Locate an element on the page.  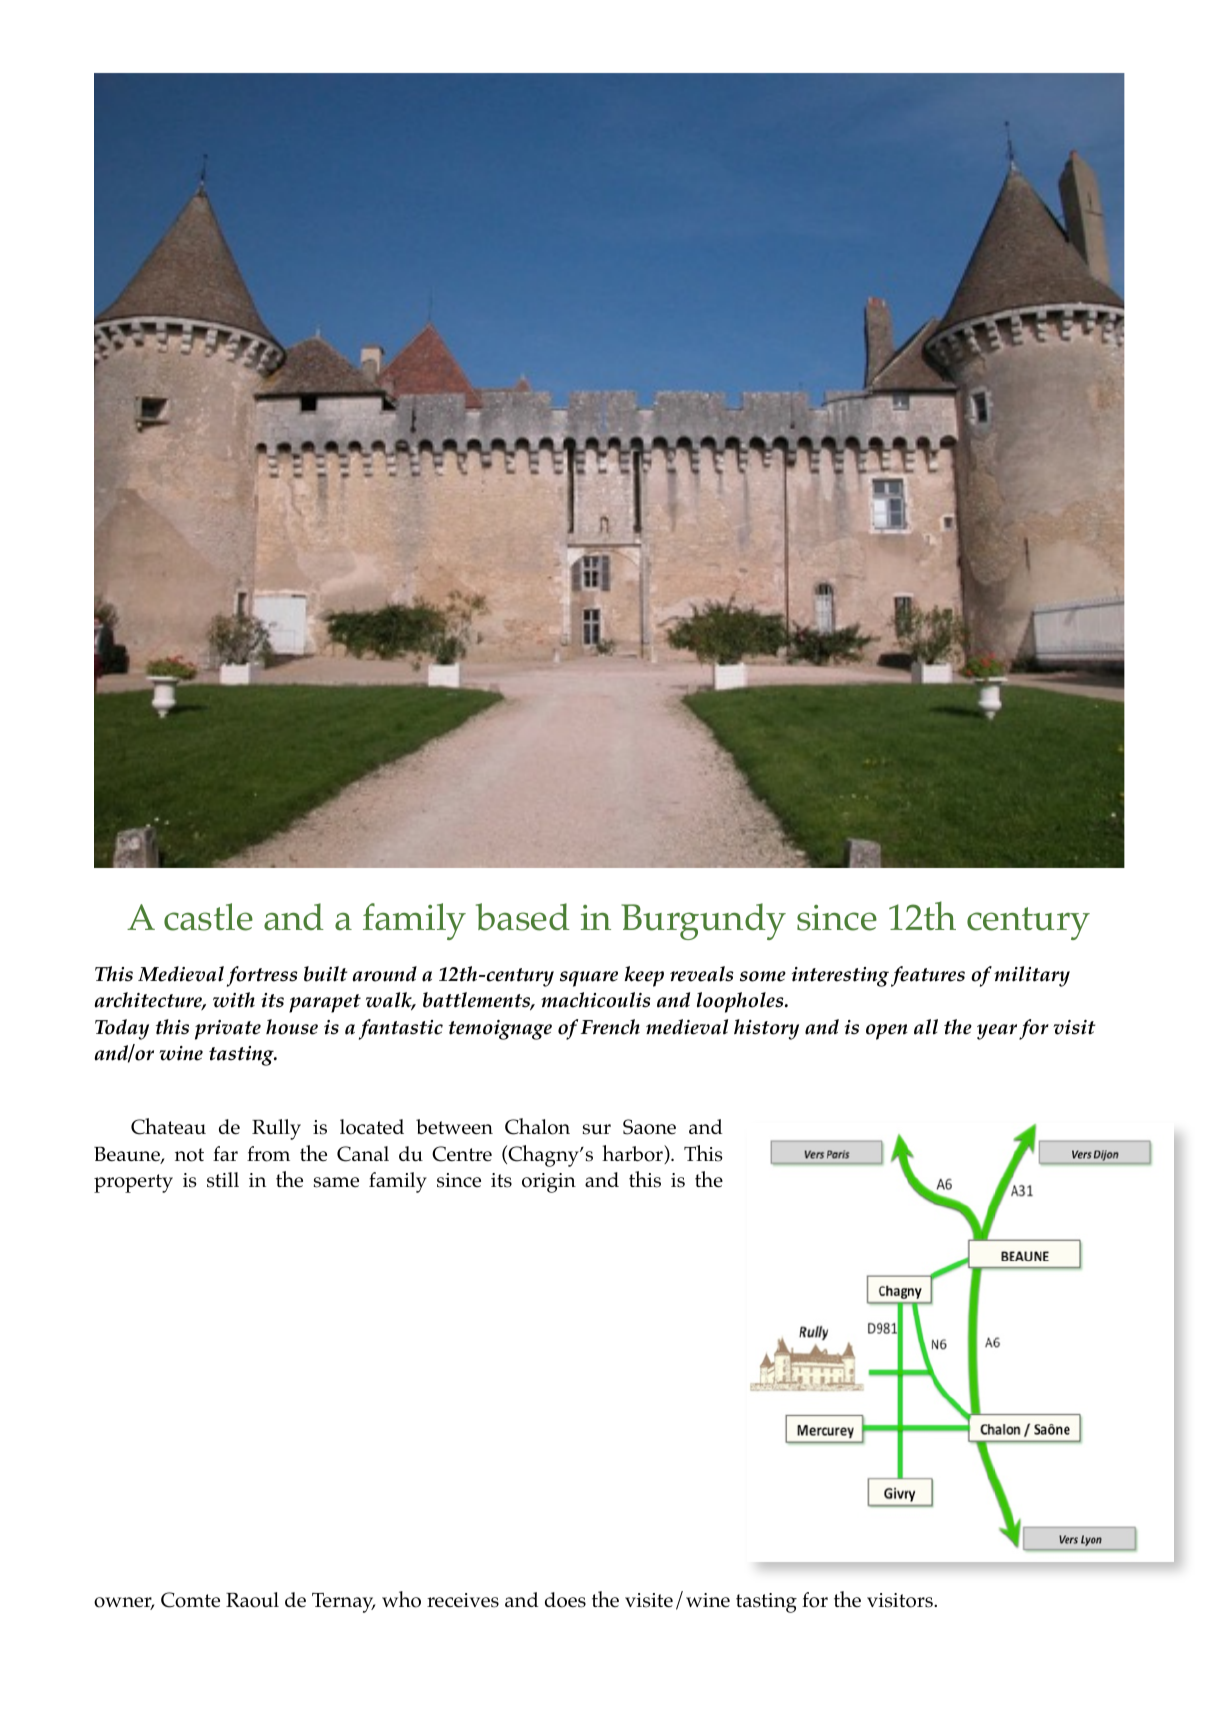
does is located at coordinates (565, 1600).
